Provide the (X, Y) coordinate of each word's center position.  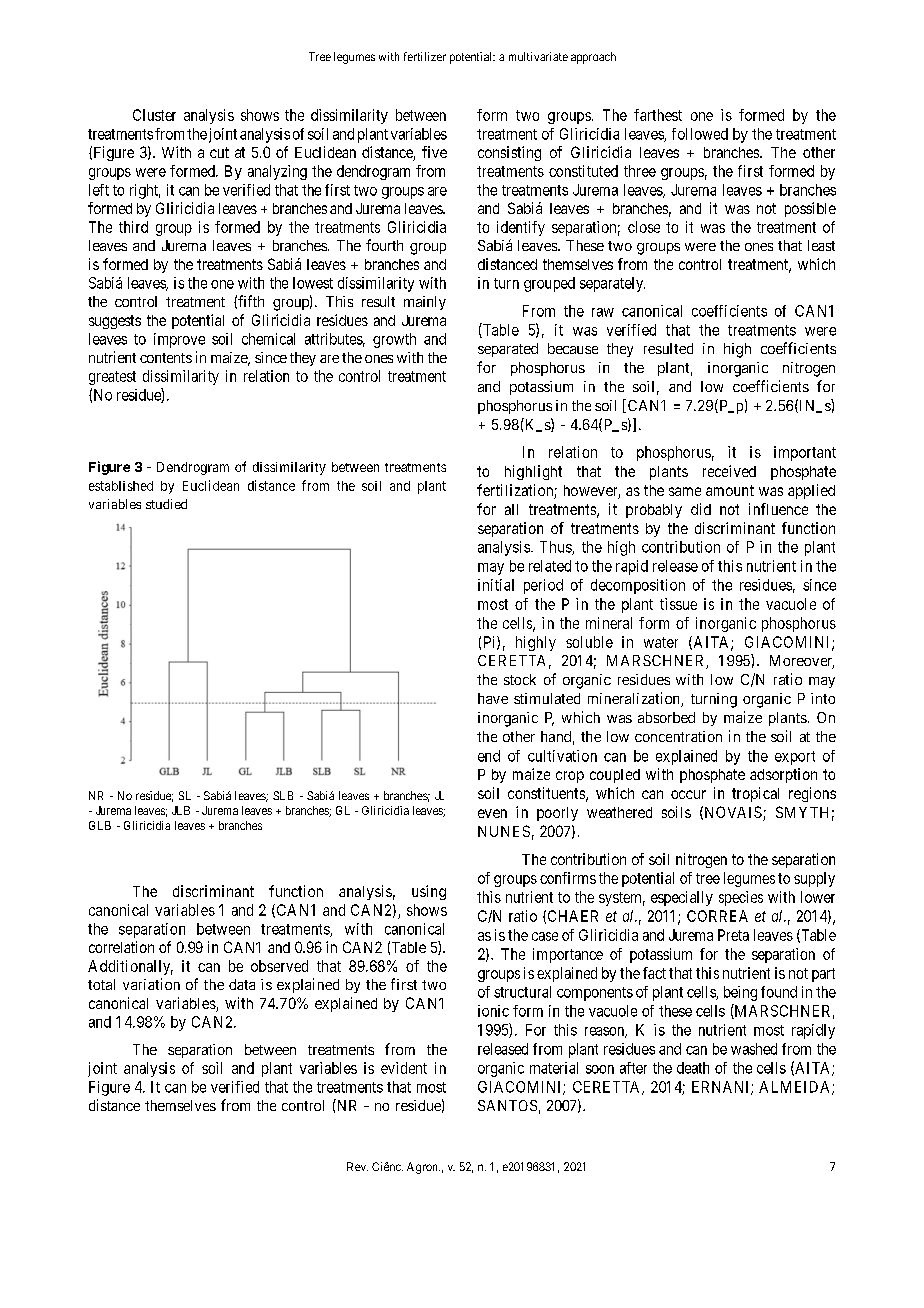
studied (166, 504)
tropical (755, 794)
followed (700, 134)
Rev (357, 1166)
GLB (100, 825)
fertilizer (425, 56)
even (492, 813)
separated (508, 350)
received (729, 471)
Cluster (154, 115)
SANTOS (507, 1105)
